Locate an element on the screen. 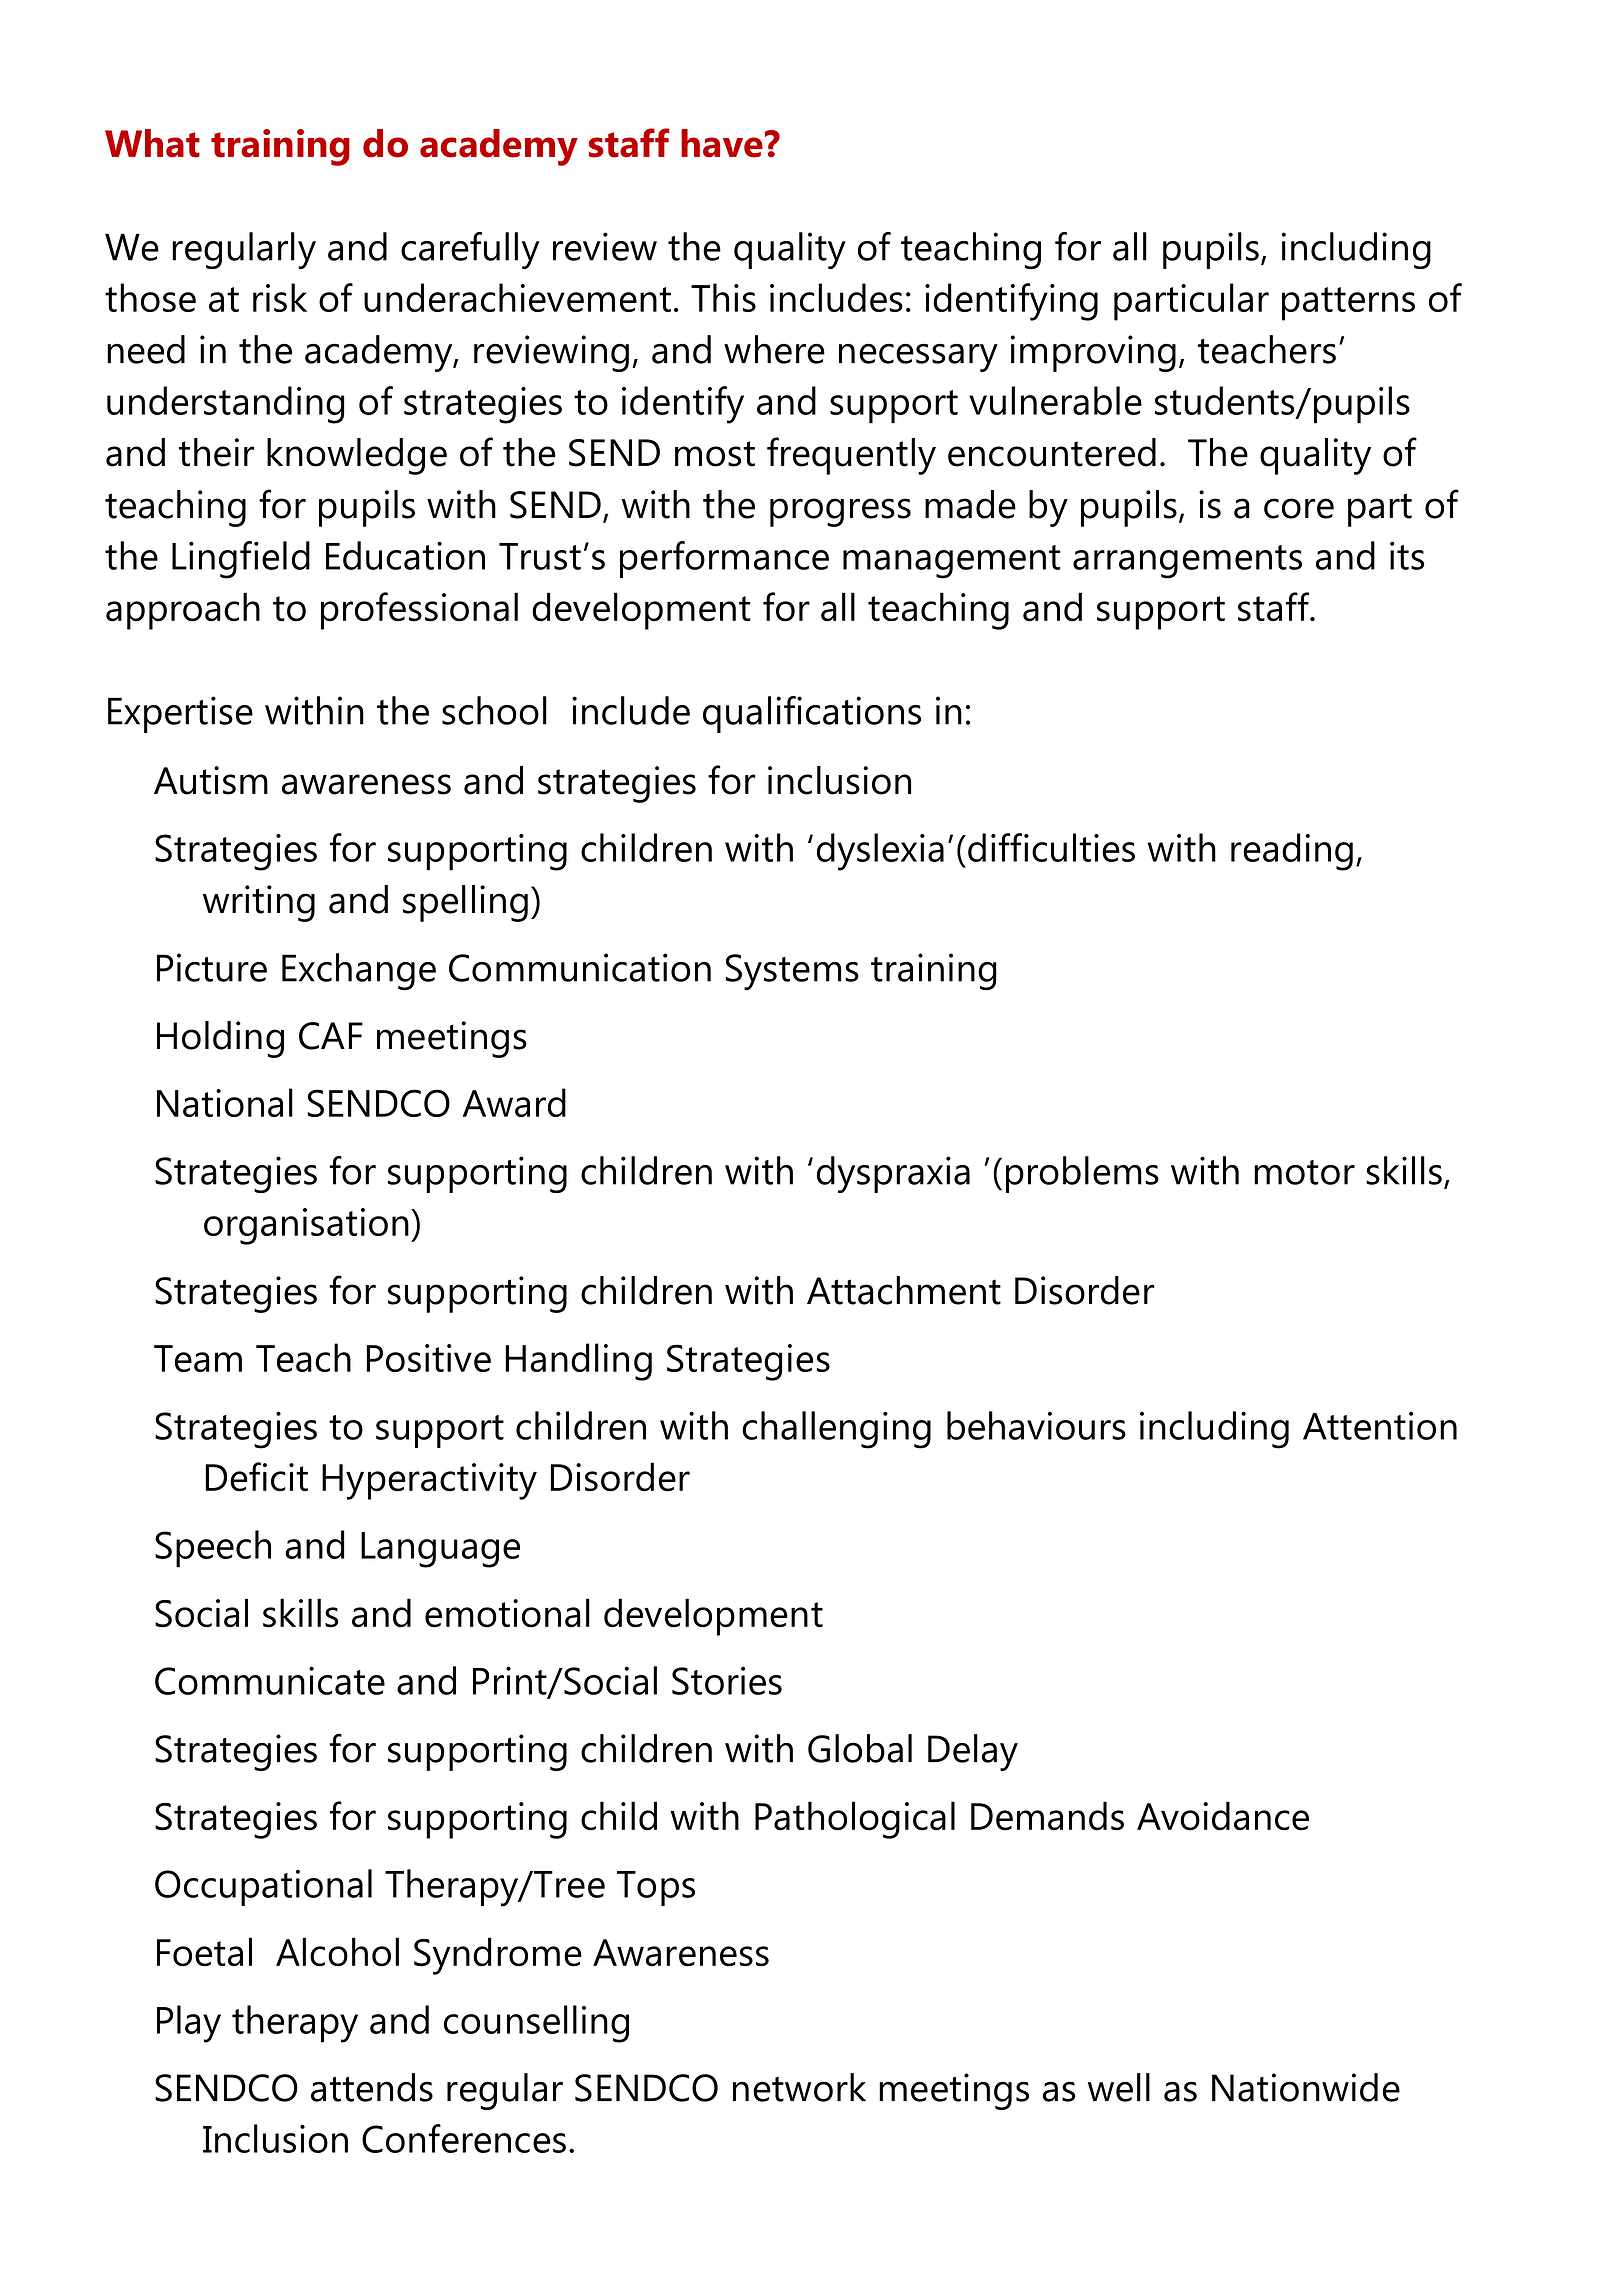  National is located at coordinates (225, 1102).
